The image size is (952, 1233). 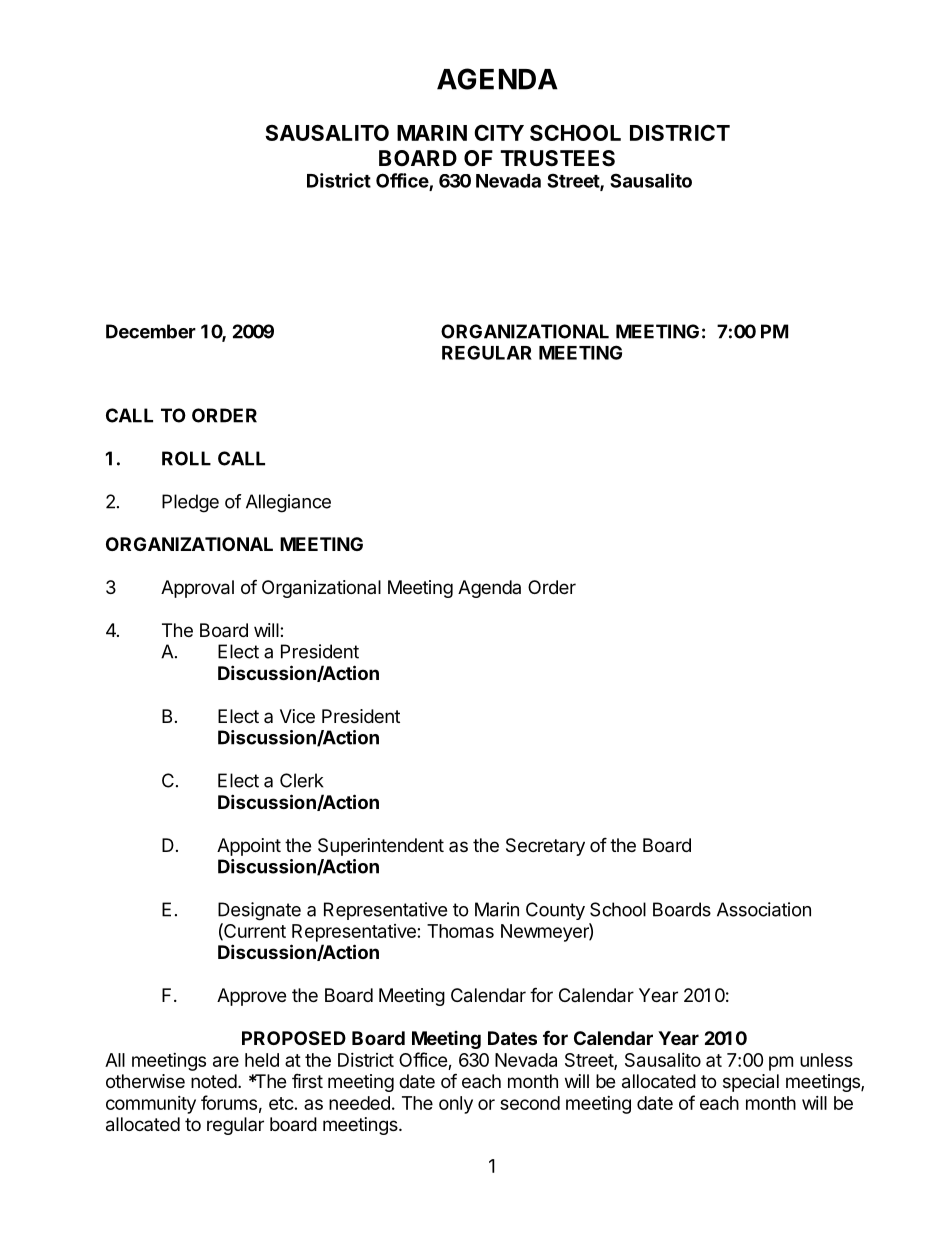 What do you see at coordinates (302, 780) in the image?
I see `Clerk` at bounding box center [302, 780].
